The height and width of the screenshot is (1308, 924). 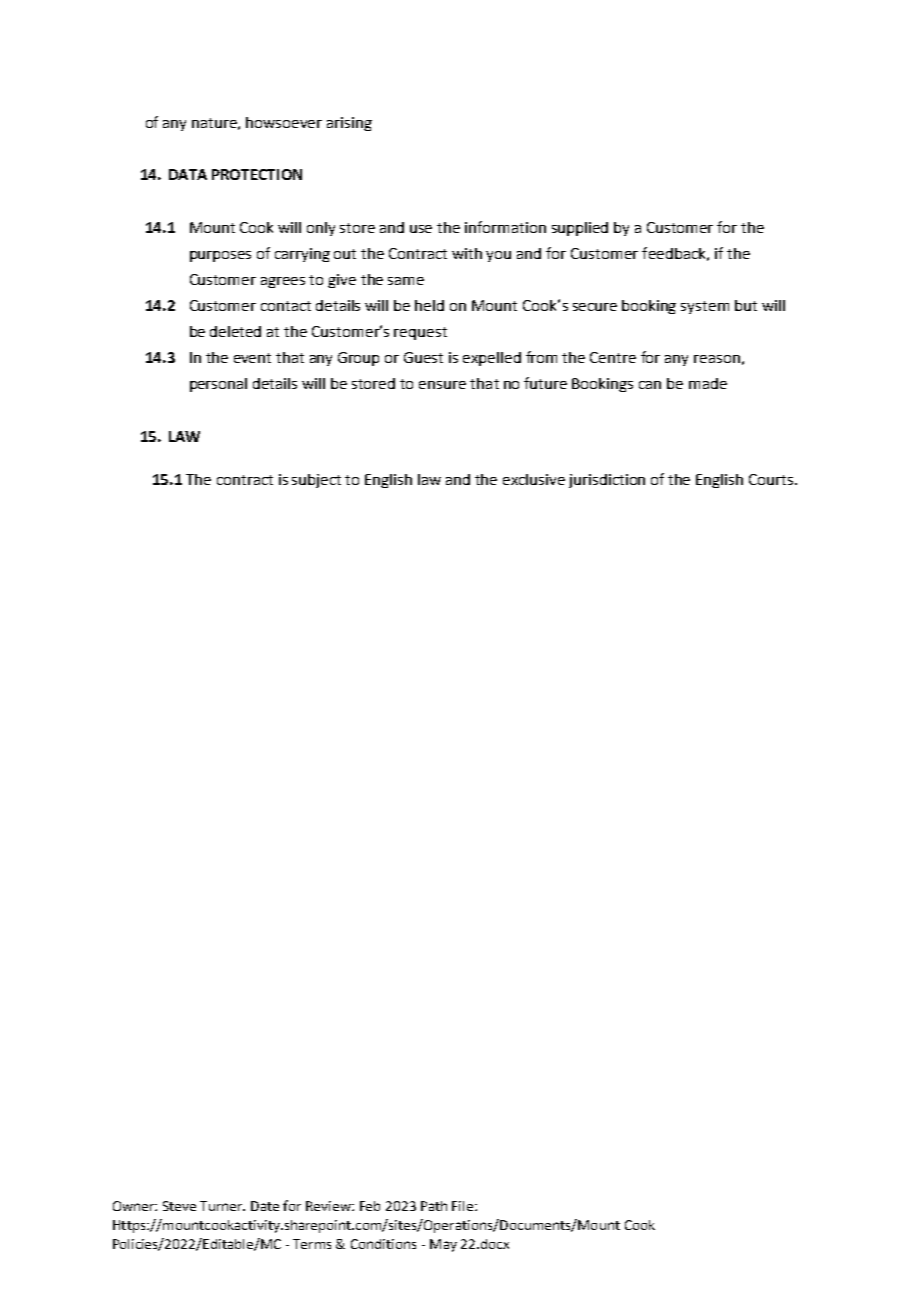 I want to click on exclusive, so click(x=534, y=479).
